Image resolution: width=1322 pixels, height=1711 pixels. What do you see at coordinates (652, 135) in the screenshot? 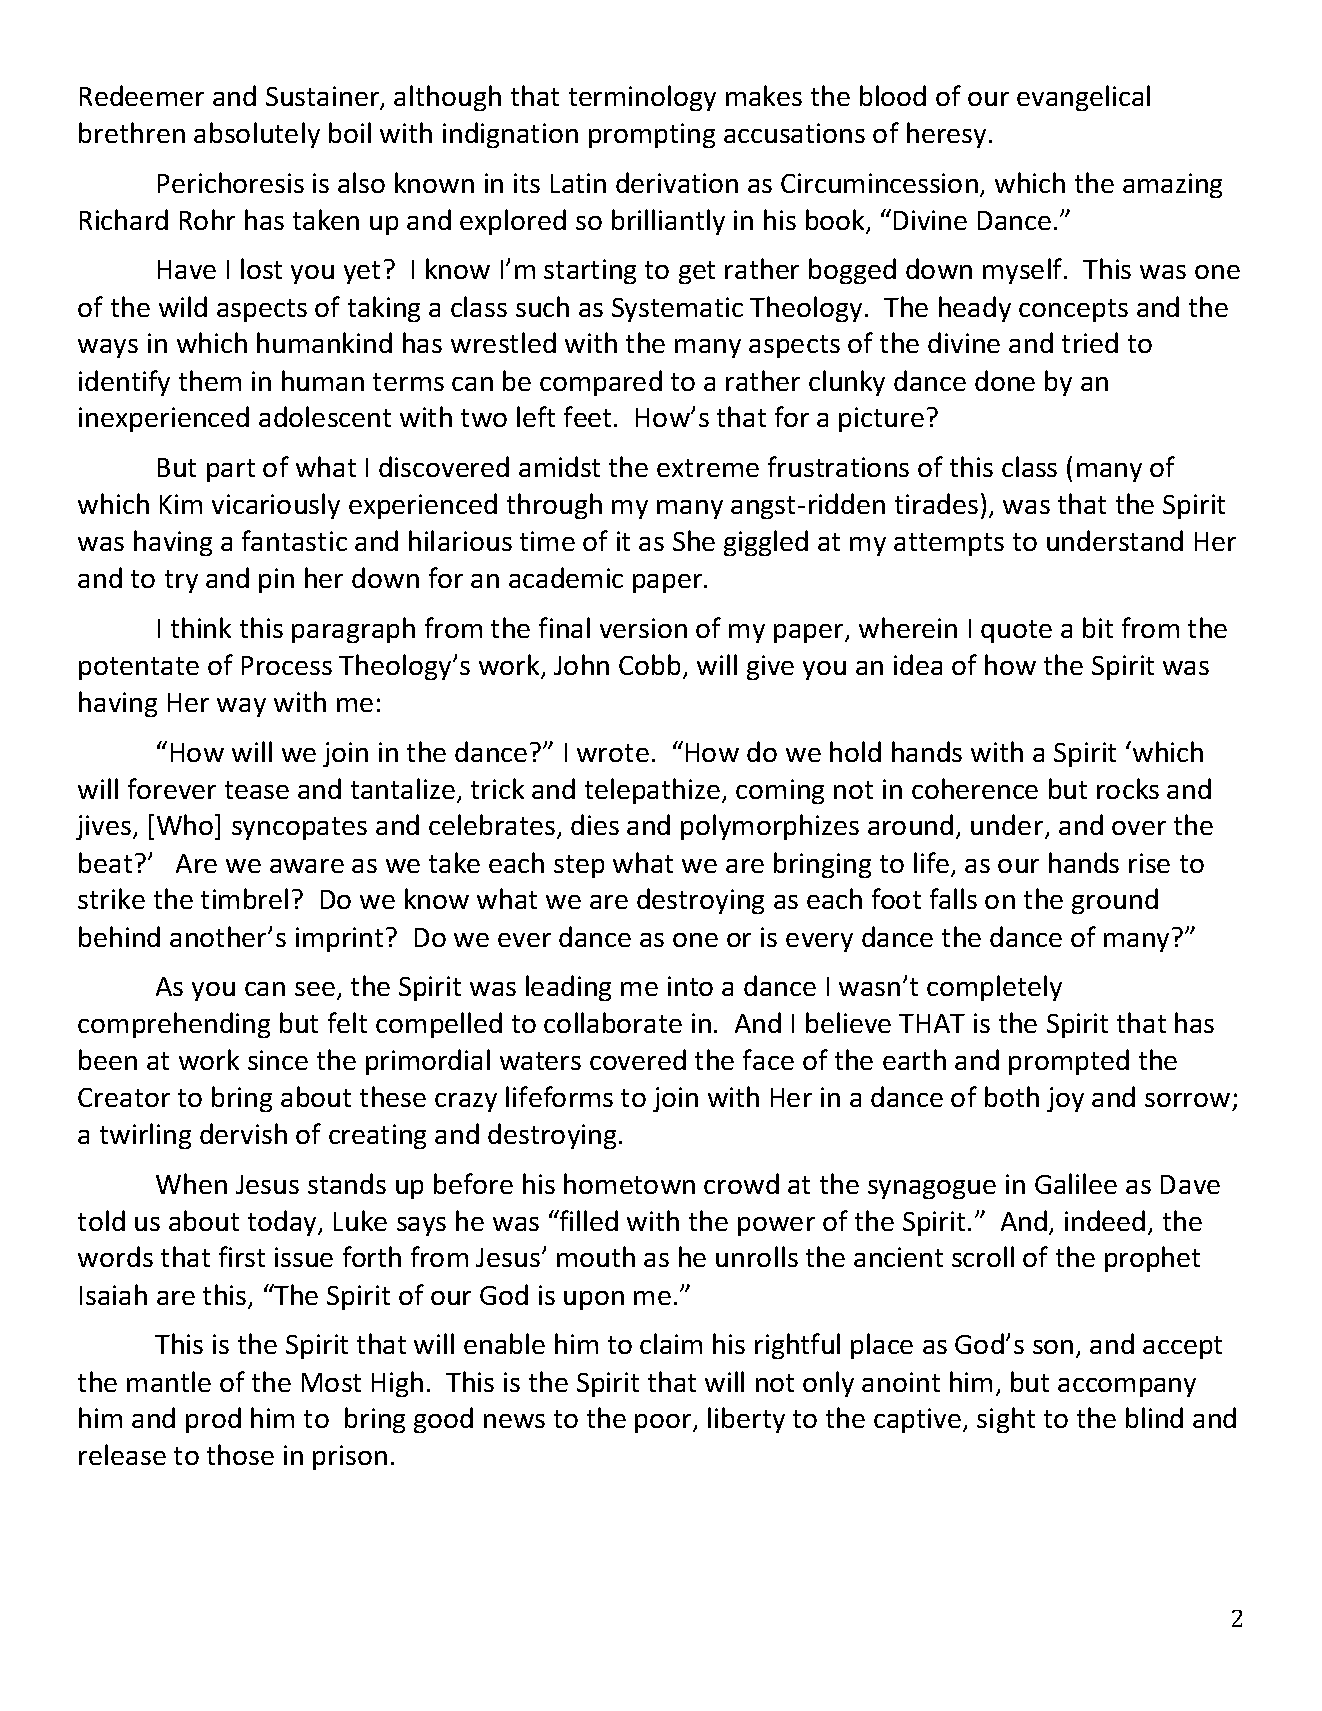
I see `prompting` at bounding box center [652, 135].
